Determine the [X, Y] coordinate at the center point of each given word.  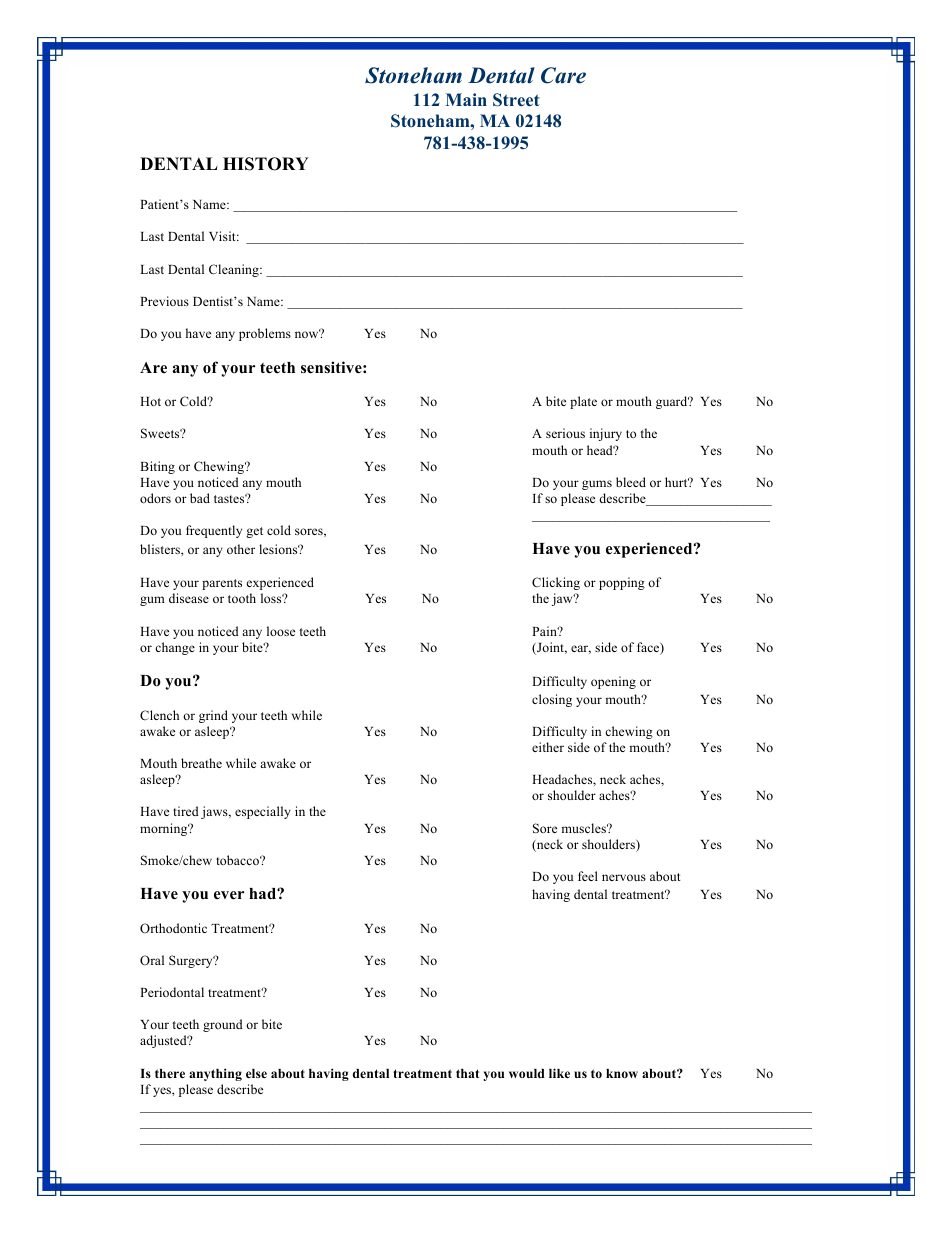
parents [222, 584]
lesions [279, 549]
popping [622, 583]
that [467, 1073]
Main [466, 99]
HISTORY [266, 164]
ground [223, 1025]
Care [563, 75]
